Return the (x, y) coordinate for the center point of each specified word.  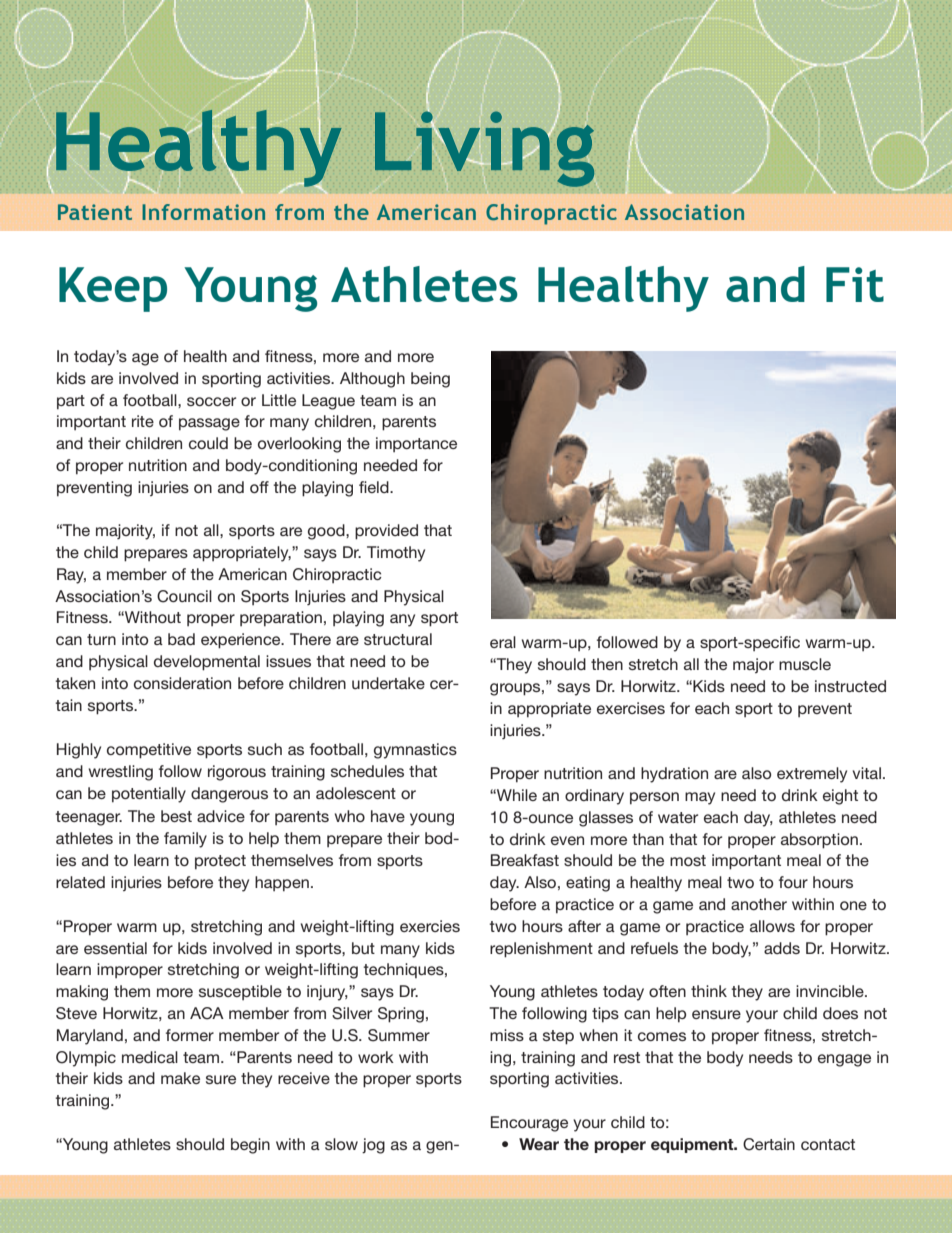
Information (203, 212)
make (180, 1078)
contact (828, 1144)
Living (484, 148)
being (430, 380)
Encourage (529, 1124)
